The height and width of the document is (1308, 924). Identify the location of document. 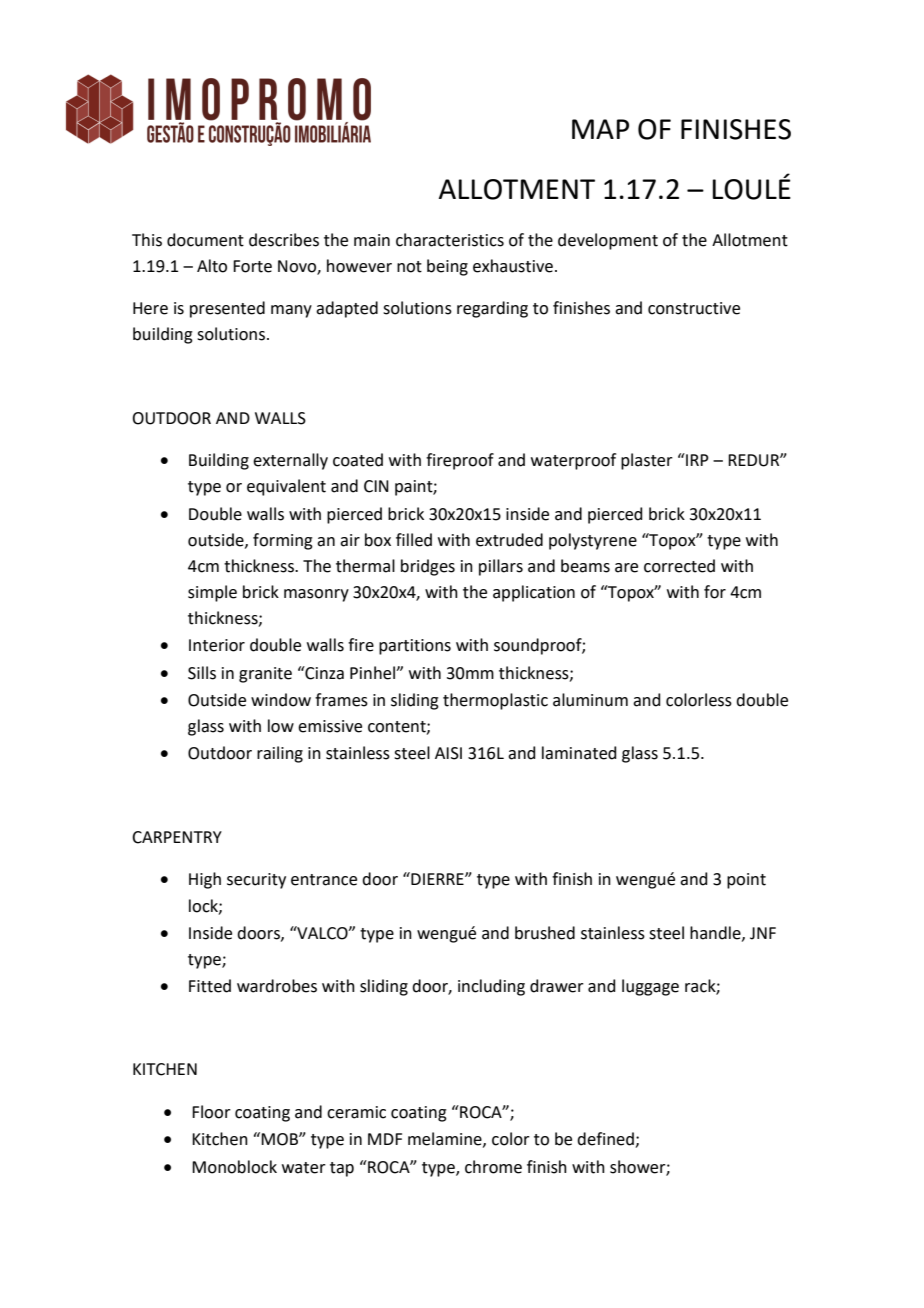
(205, 240).
